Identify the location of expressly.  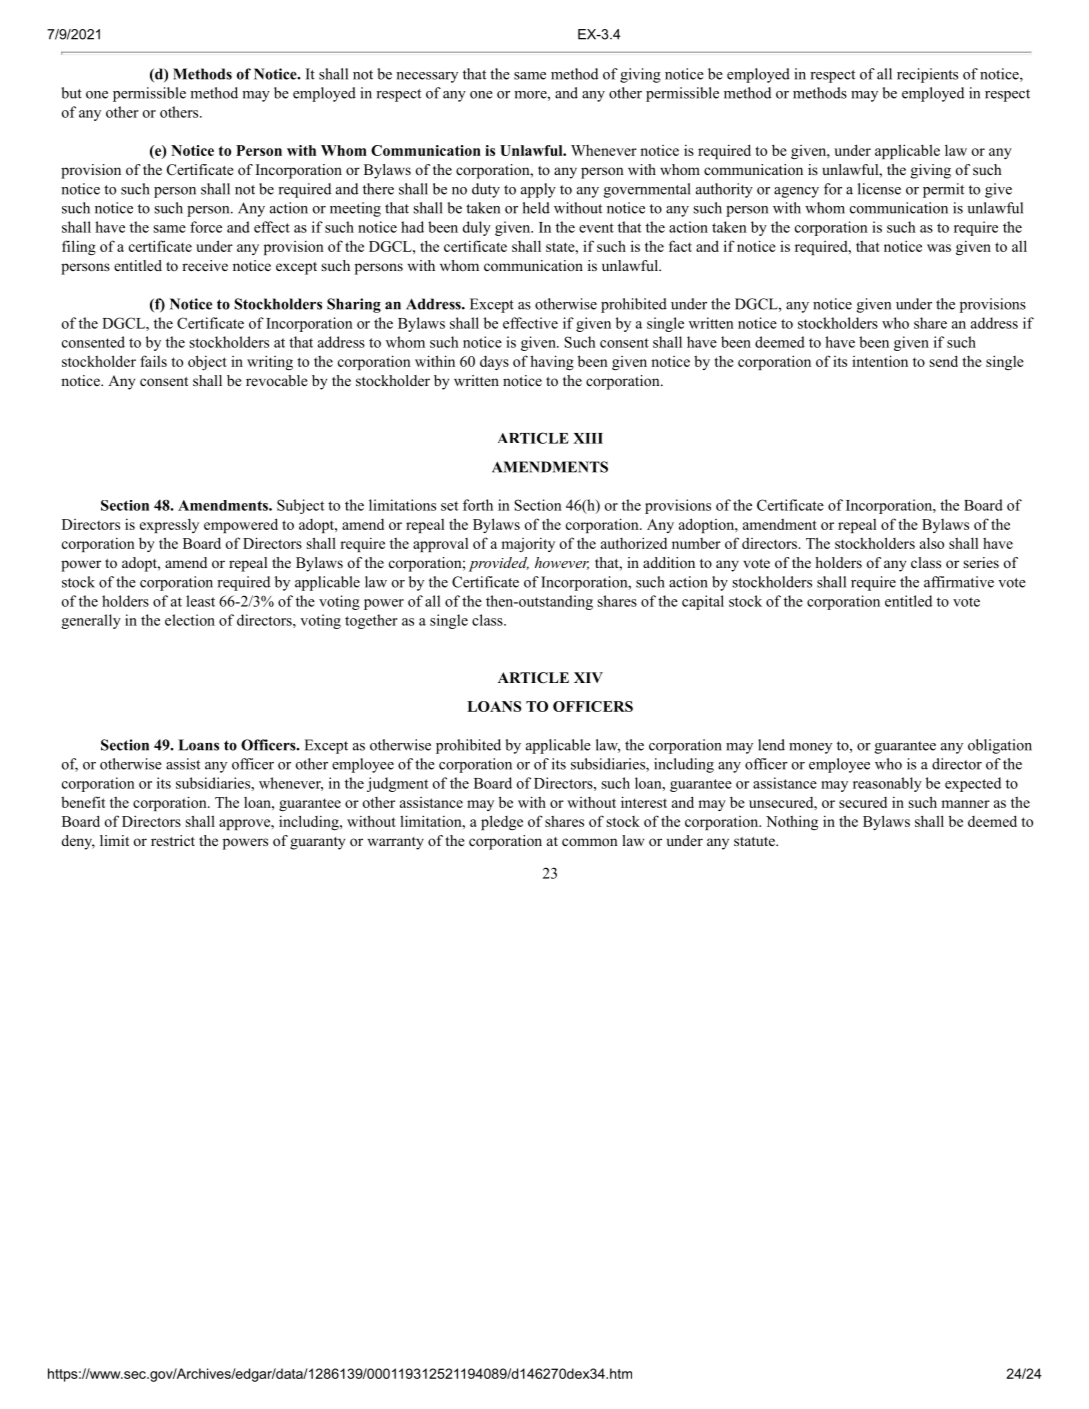
(169, 525).
